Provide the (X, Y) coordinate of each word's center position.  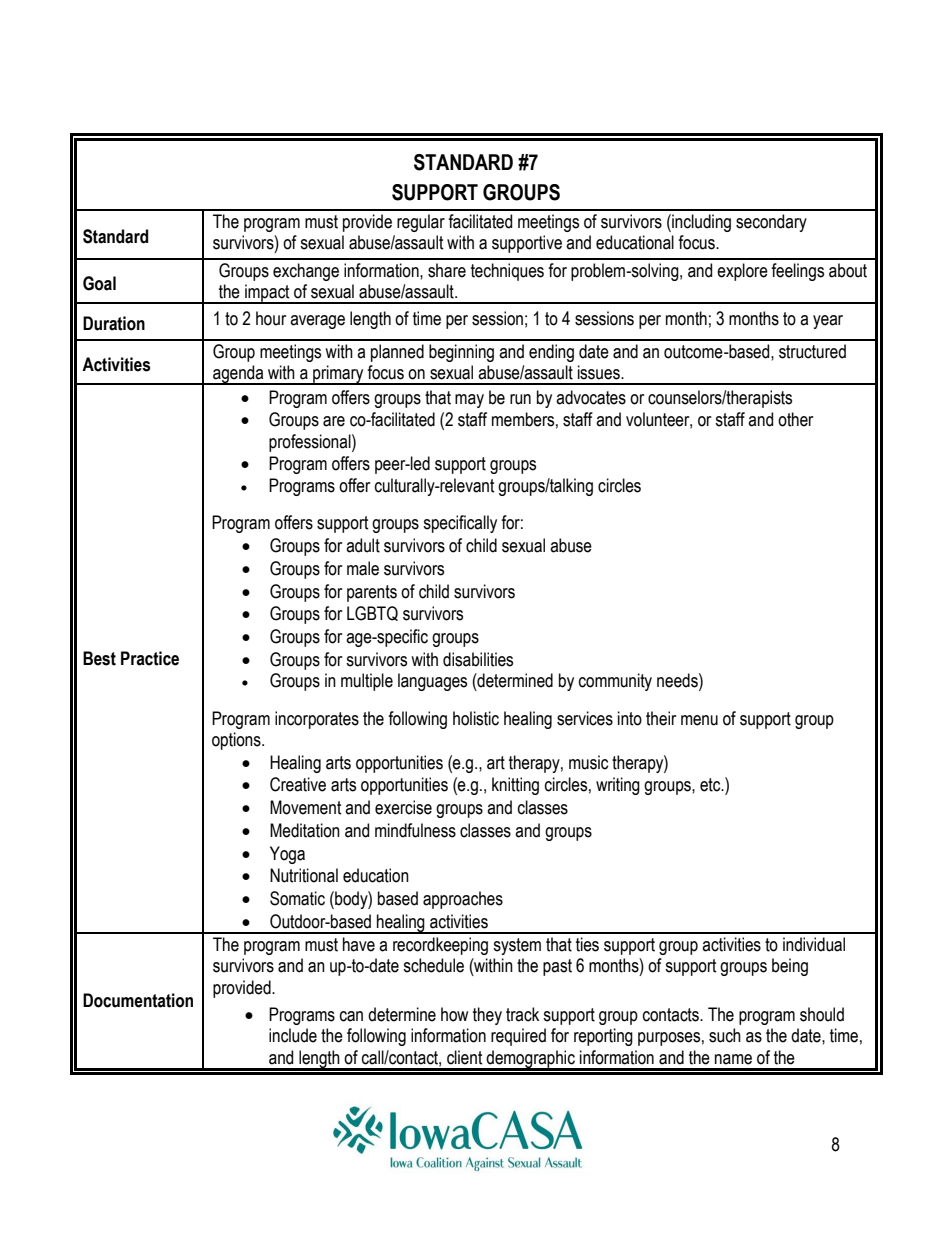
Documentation (138, 1000)
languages (432, 682)
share (447, 270)
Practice (150, 658)
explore (742, 272)
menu (699, 720)
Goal (99, 283)
